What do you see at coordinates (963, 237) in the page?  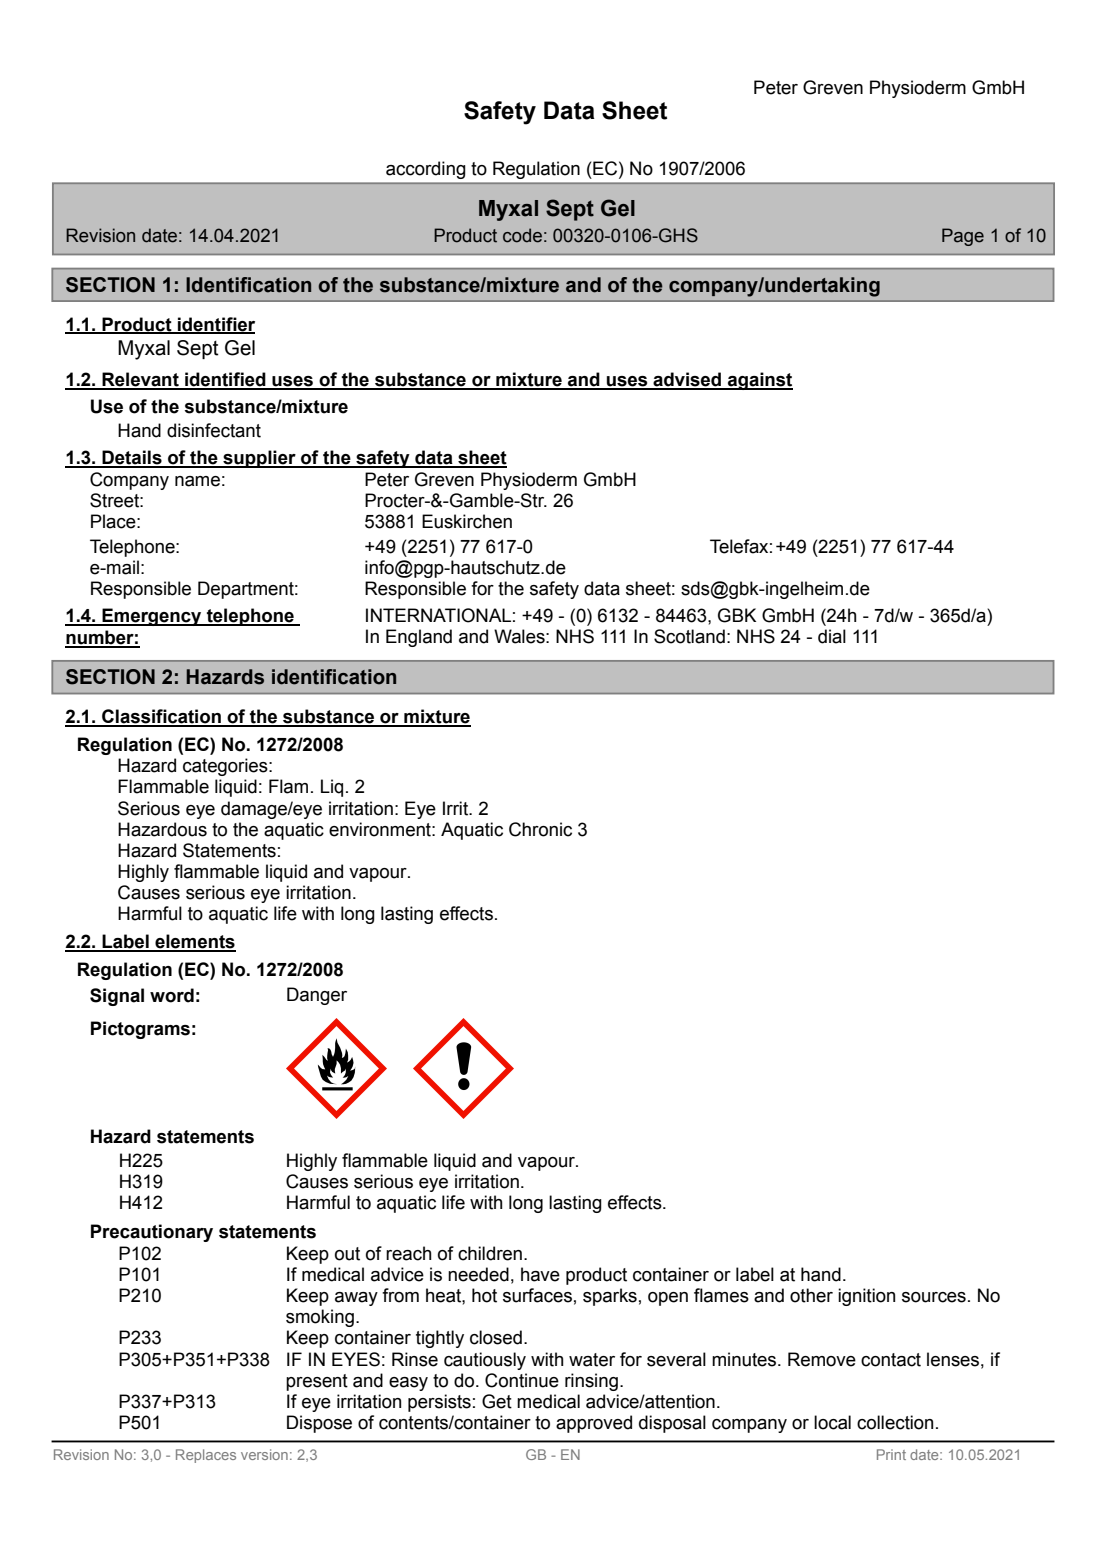 I see `Page` at bounding box center [963, 237].
